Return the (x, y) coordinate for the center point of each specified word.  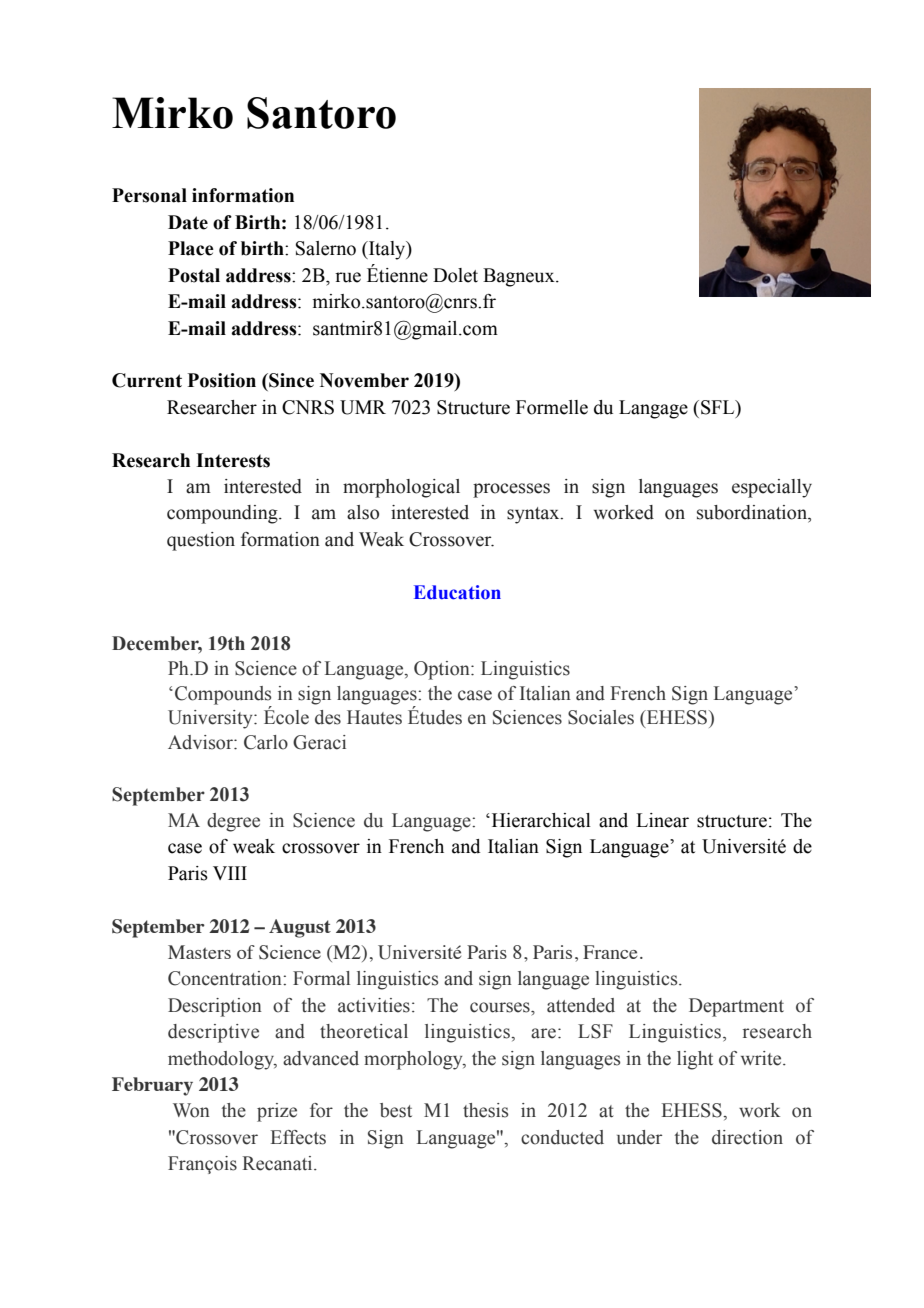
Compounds (223, 695)
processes (511, 490)
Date (188, 222)
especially (772, 488)
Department (736, 1007)
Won (191, 1110)
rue (348, 277)
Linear (662, 820)
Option (443, 670)
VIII (230, 873)
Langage (653, 409)
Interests (233, 460)
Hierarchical (540, 820)
